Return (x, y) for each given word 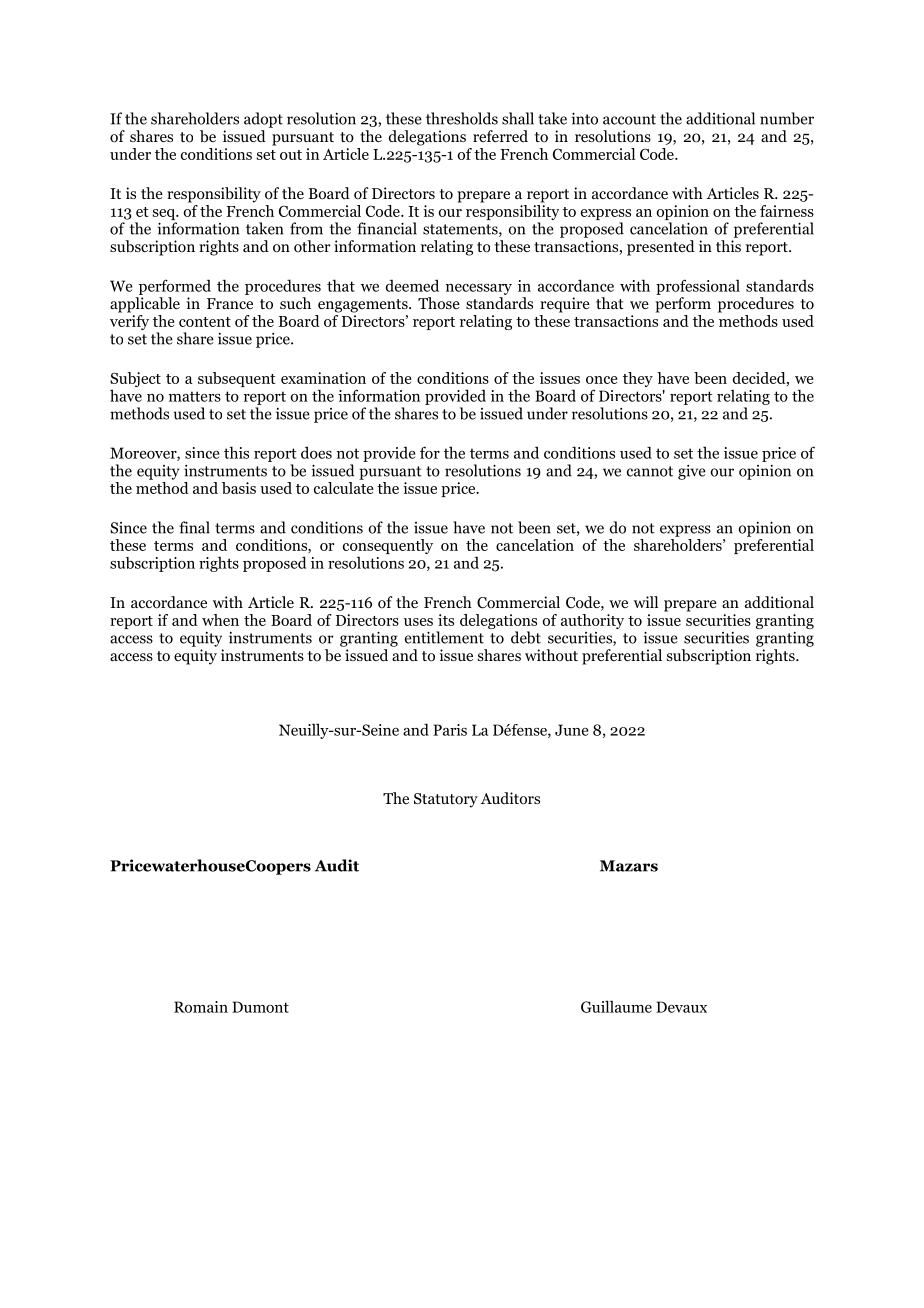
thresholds (462, 118)
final (194, 527)
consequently (388, 548)
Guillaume (616, 1006)
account (629, 119)
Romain (201, 1007)
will (646, 602)
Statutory (446, 800)
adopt (263, 120)
